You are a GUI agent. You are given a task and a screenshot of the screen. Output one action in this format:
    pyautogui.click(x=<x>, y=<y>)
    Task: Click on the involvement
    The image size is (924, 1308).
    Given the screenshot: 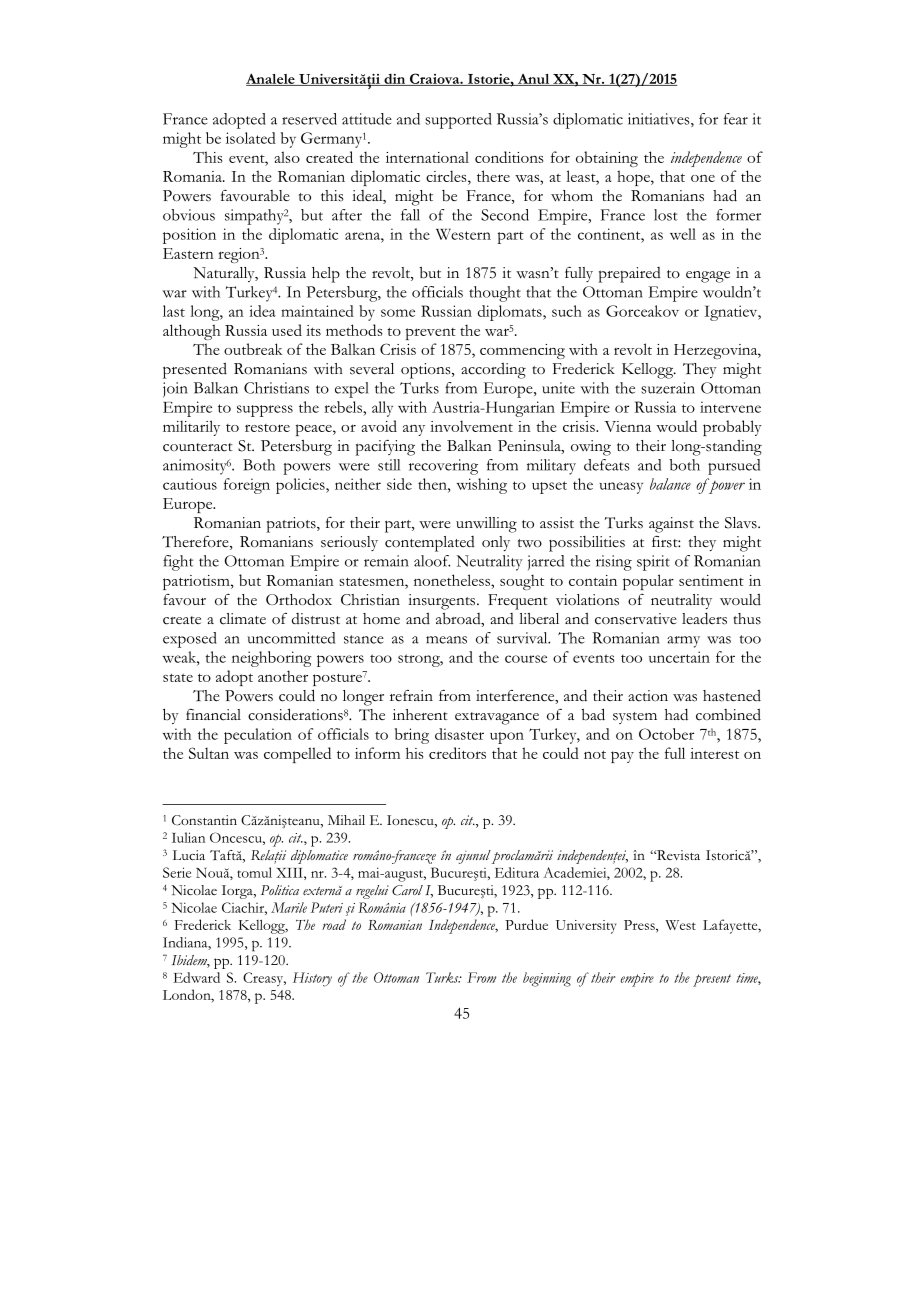 What is the action you would take?
    pyautogui.click(x=471, y=426)
